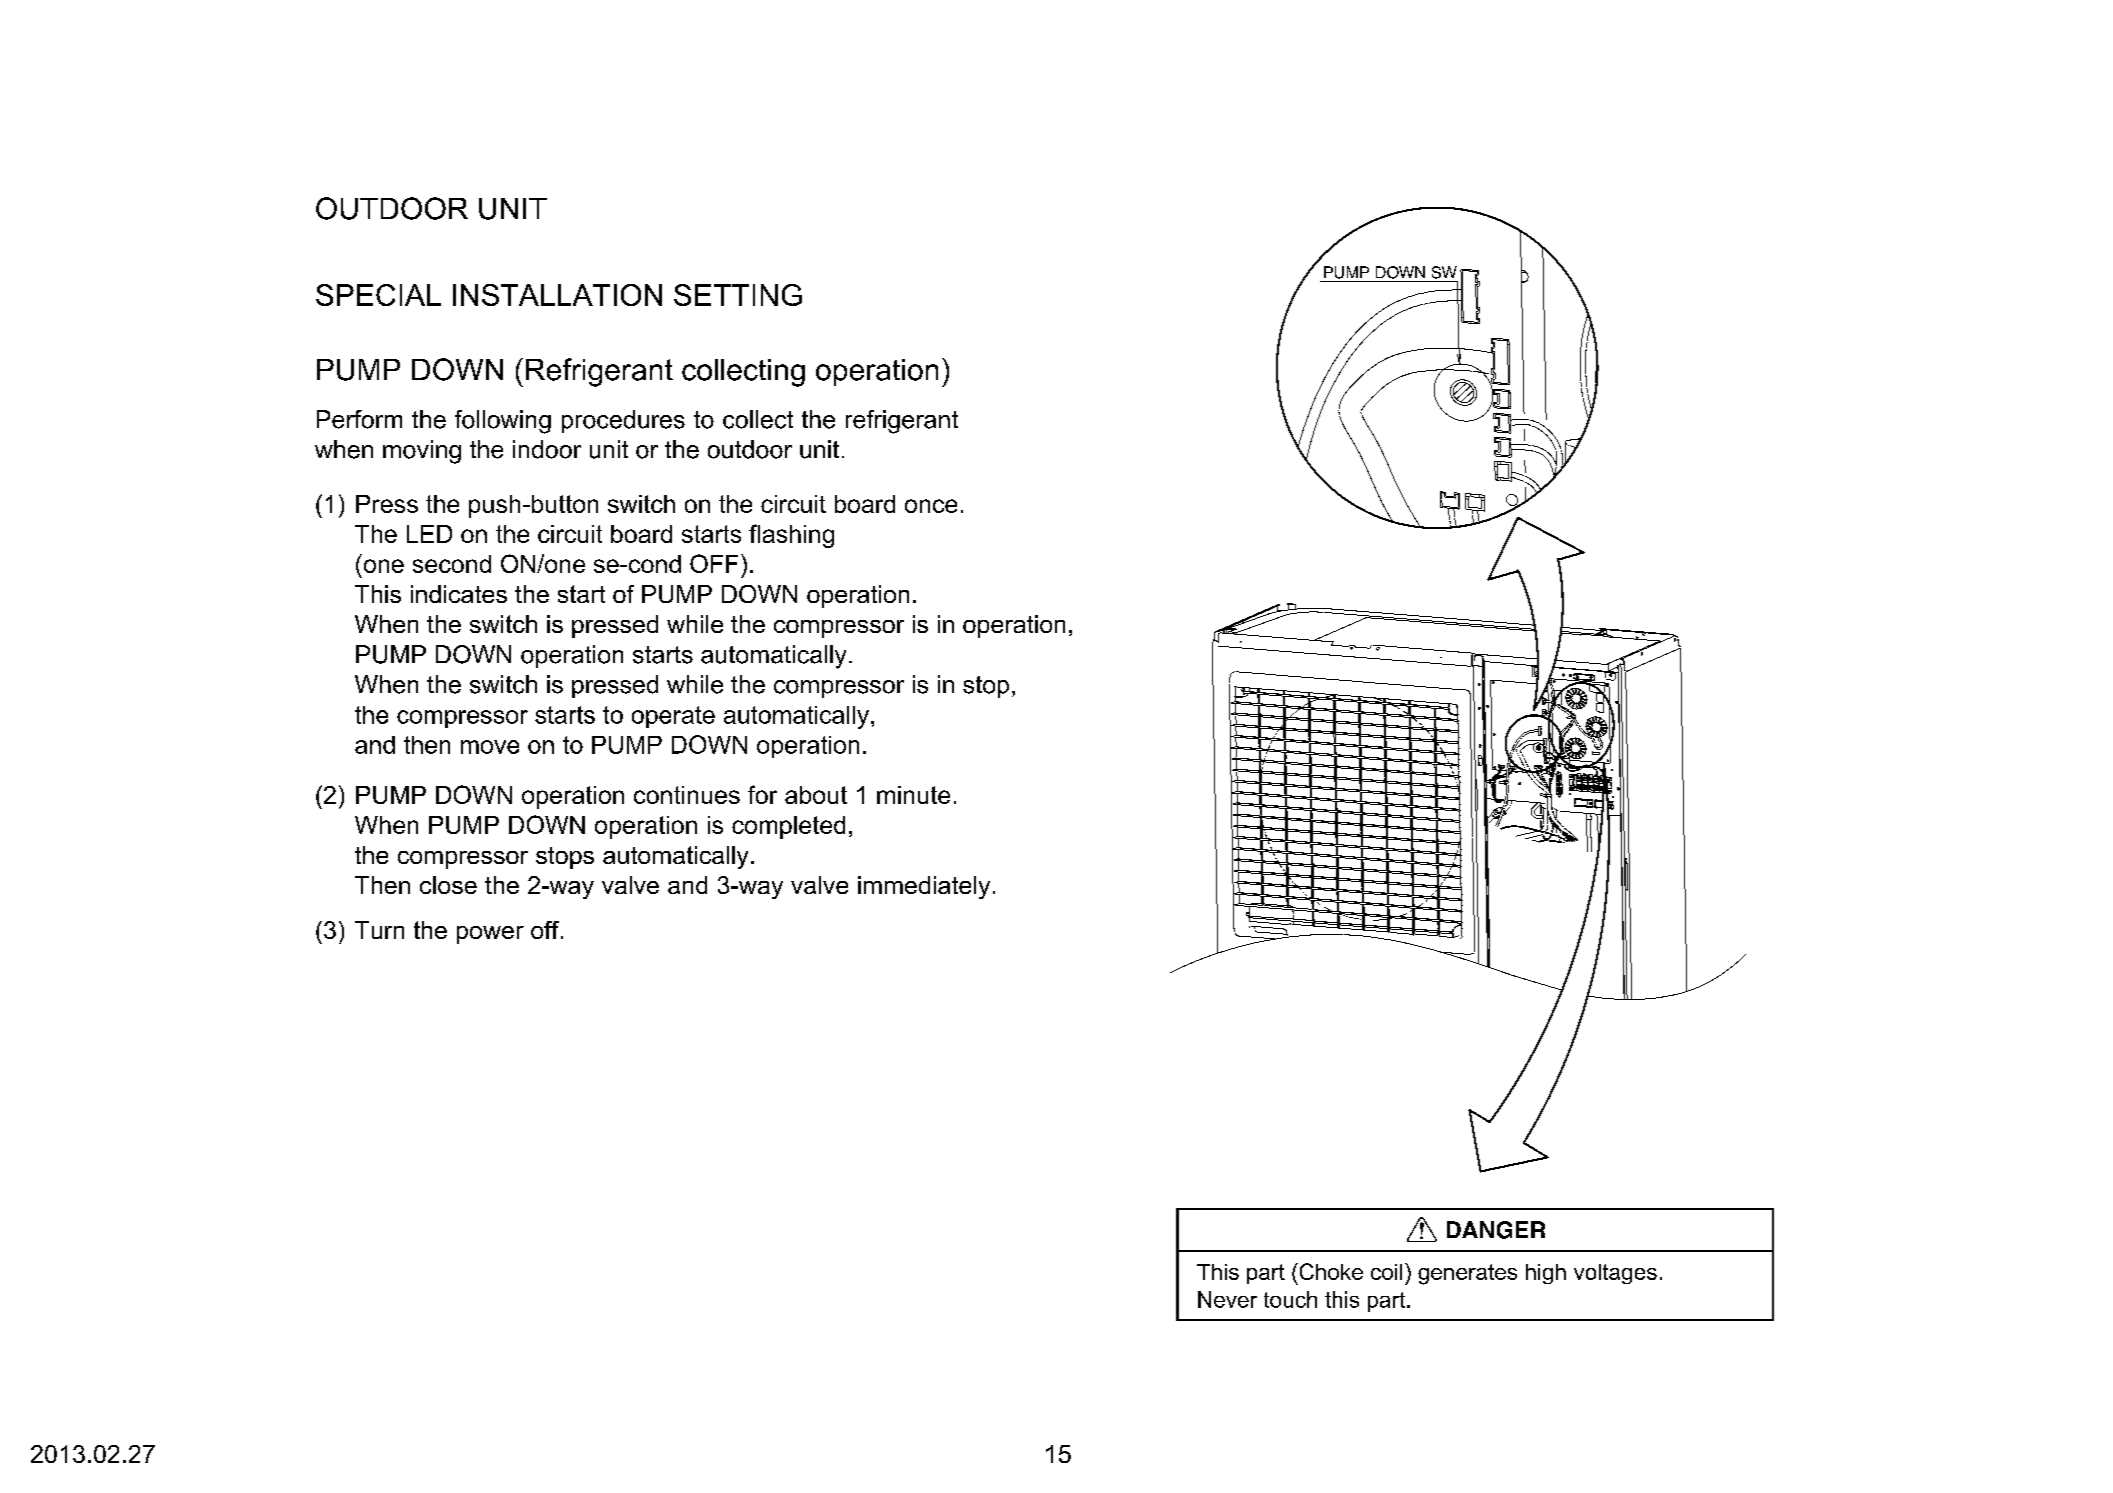 The height and width of the screenshot is (1493, 2113). What do you see at coordinates (557, 295) in the screenshot?
I see `INSTALLATION` at bounding box center [557, 295].
